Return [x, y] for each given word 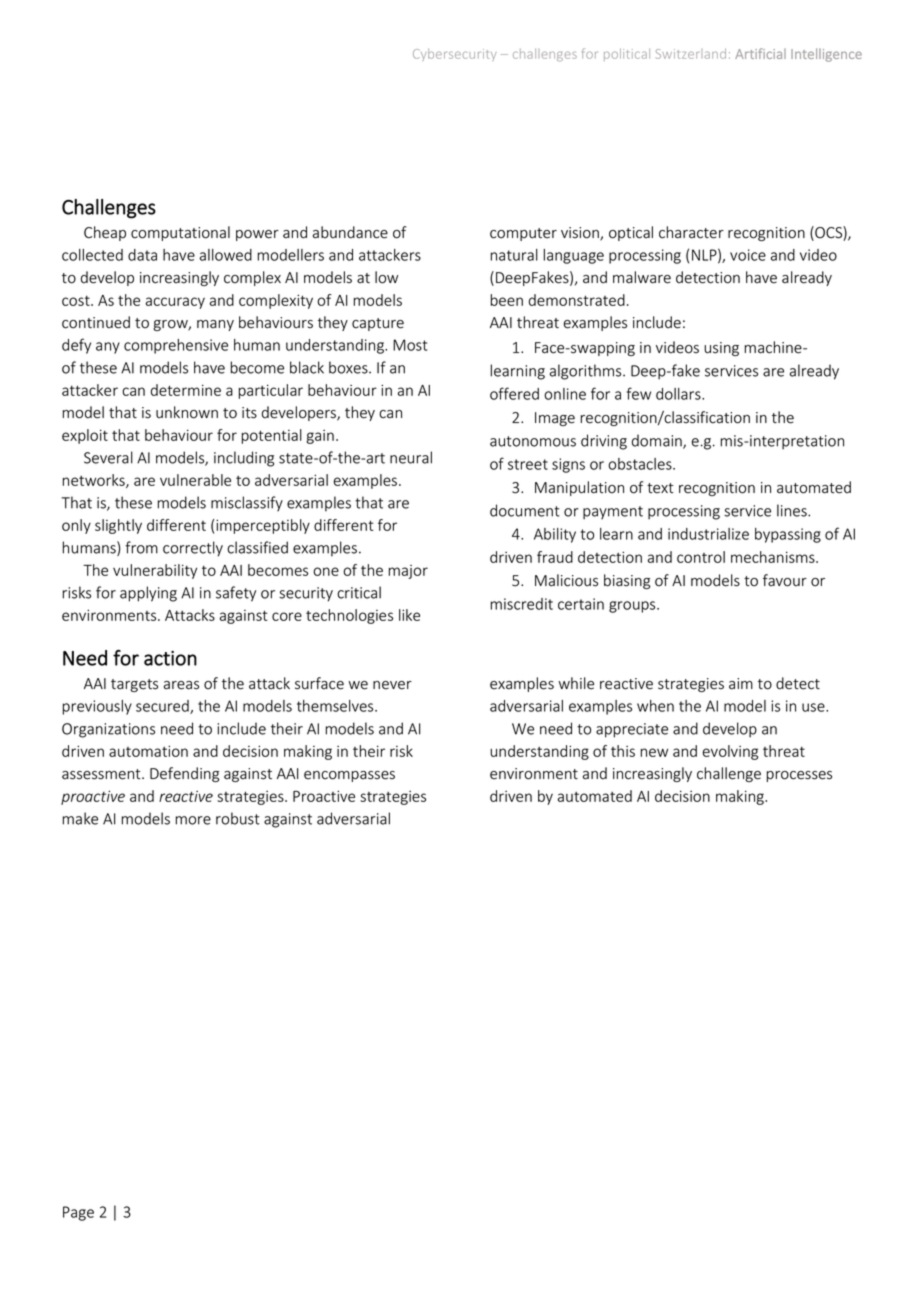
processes [799, 776]
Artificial [760, 53]
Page [78, 1213]
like [409, 615]
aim [741, 684]
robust [238, 818]
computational [180, 233]
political [627, 54]
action [170, 658]
